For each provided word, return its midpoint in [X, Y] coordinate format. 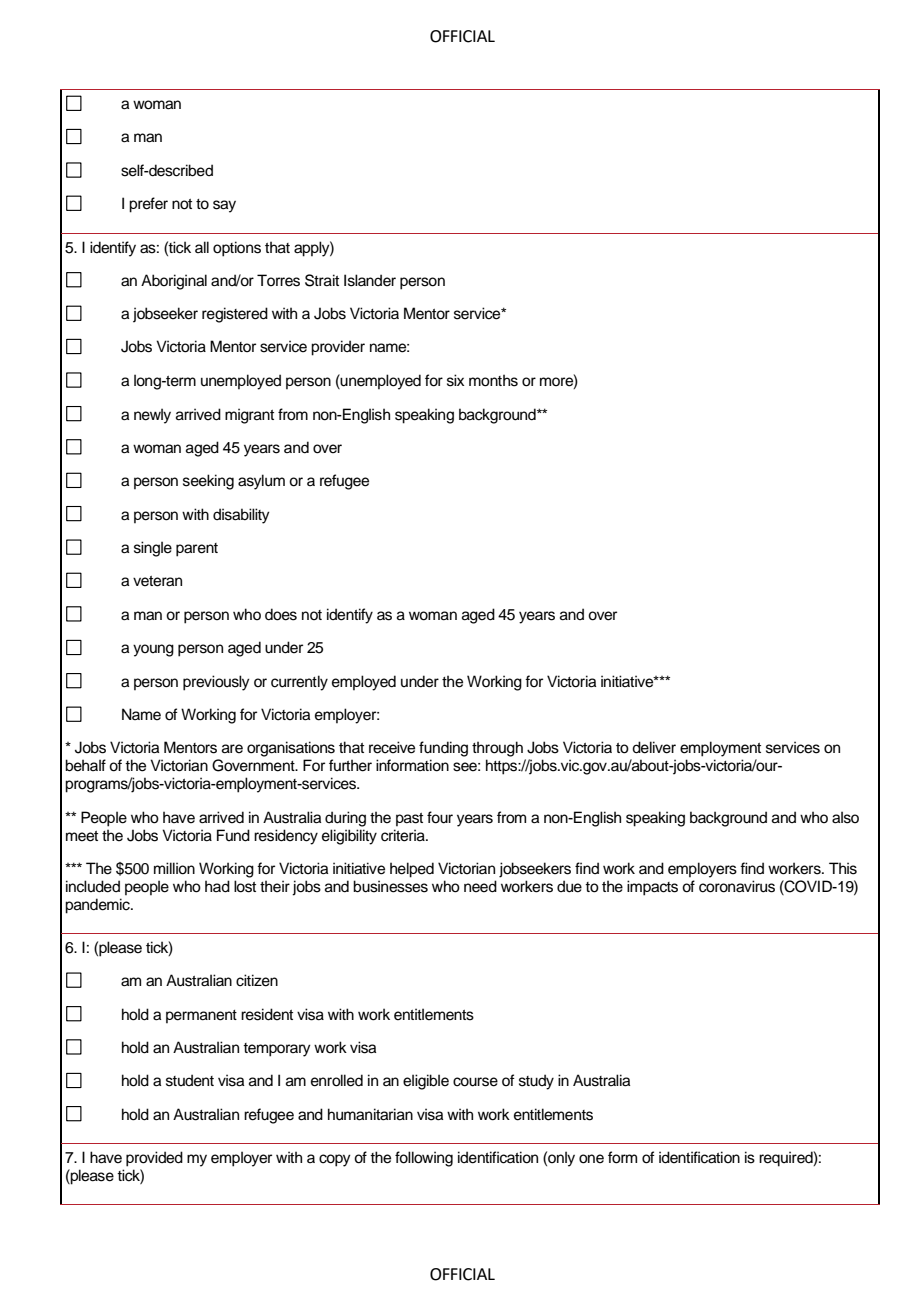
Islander [370, 280]
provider [338, 348]
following [424, 1159]
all [202, 247]
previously [216, 683]
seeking [208, 482]
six [455, 380]
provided [154, 1159]
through [497, 749]
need [480, 886]
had [217, 886]
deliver [654, 747]
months [493, 380]
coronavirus [737, 886]
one [591, 1159]
